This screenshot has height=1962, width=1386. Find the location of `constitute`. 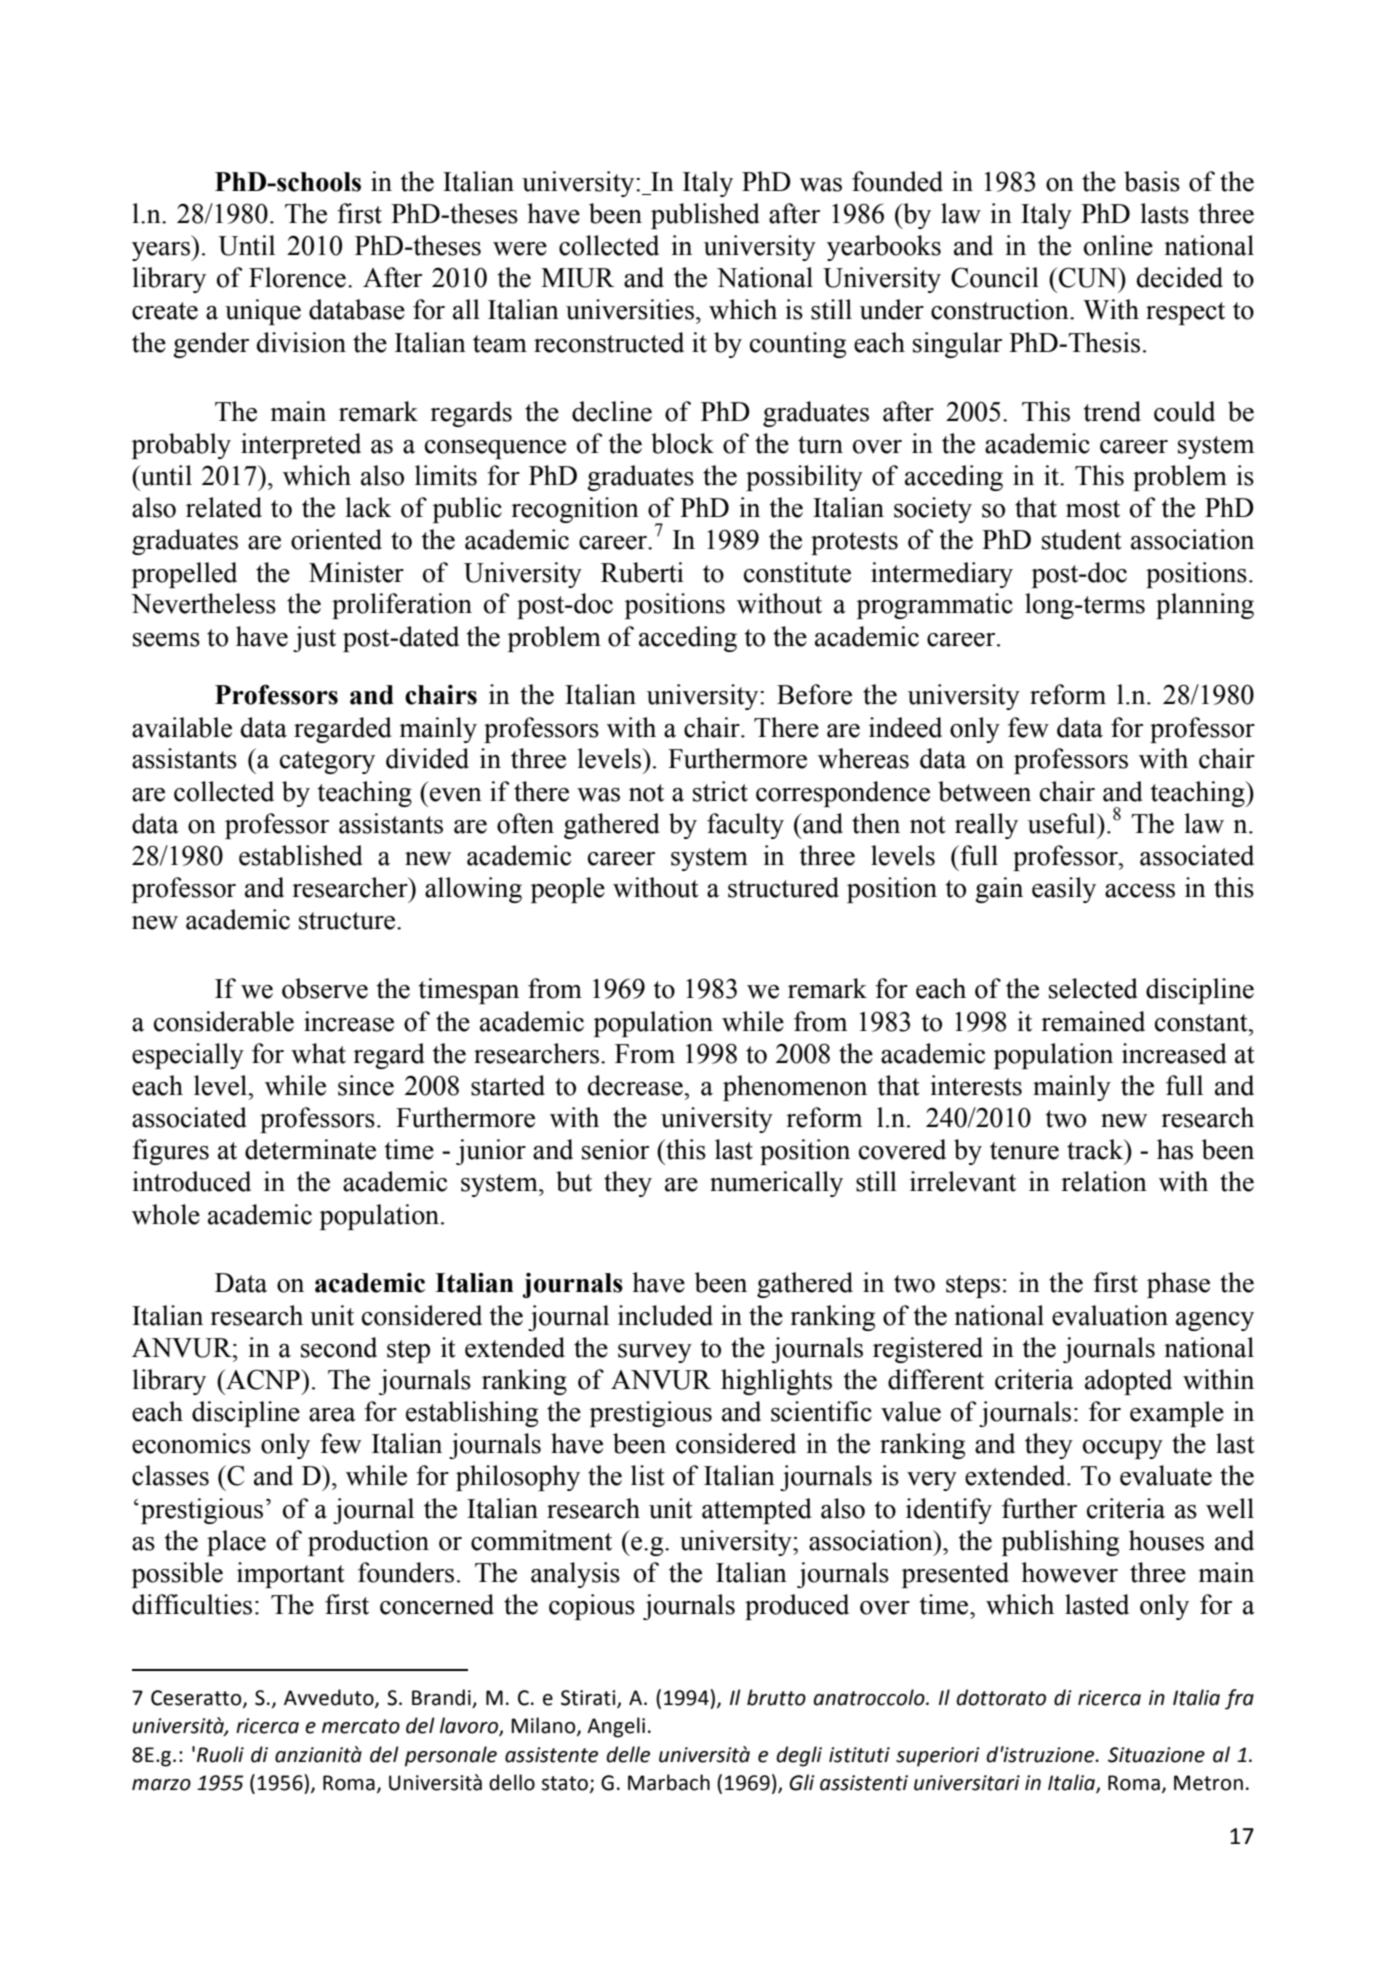

constitute is located at coordinates (797, 572).
